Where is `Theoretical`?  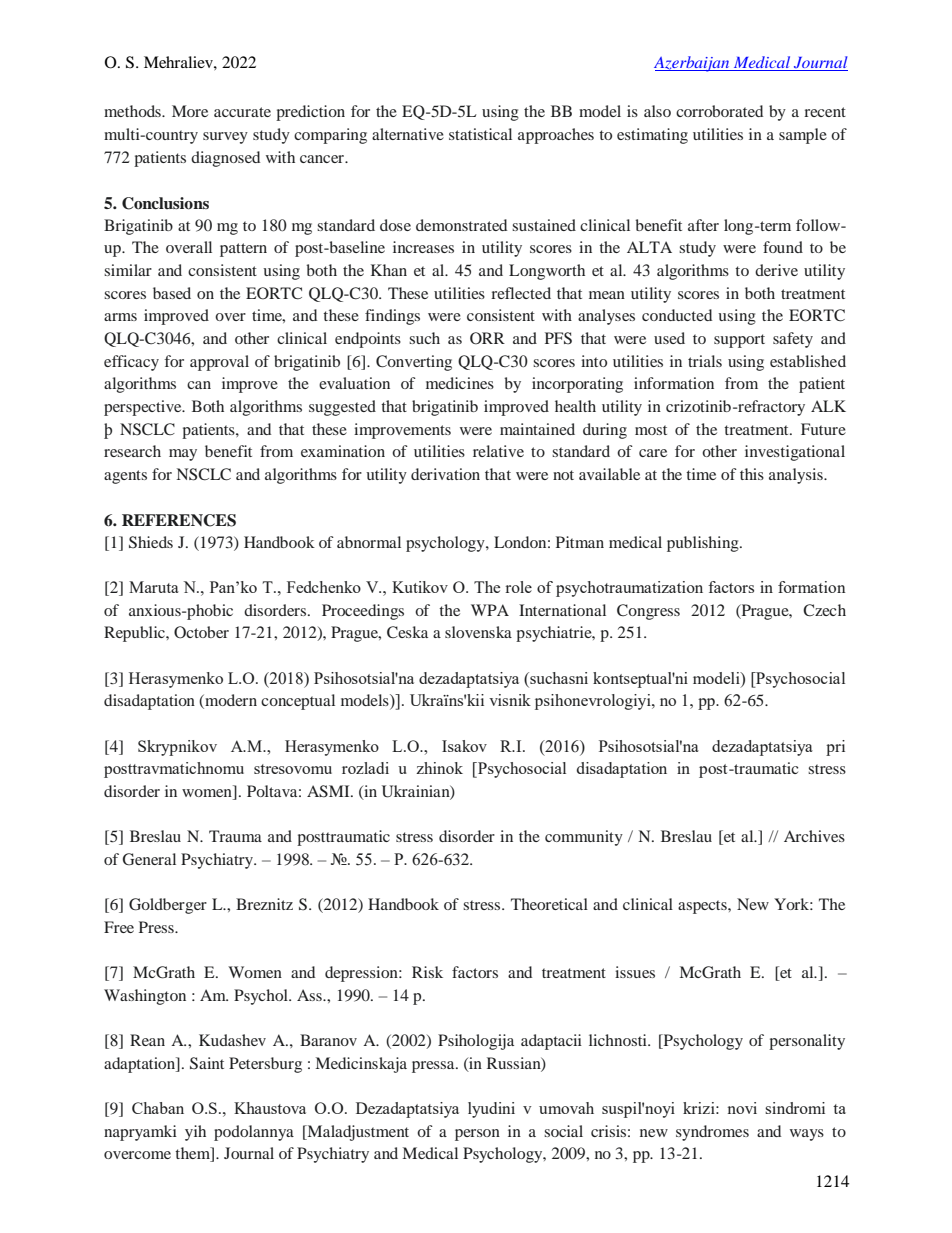
Theoretical is located at coordinates (549, 904).
